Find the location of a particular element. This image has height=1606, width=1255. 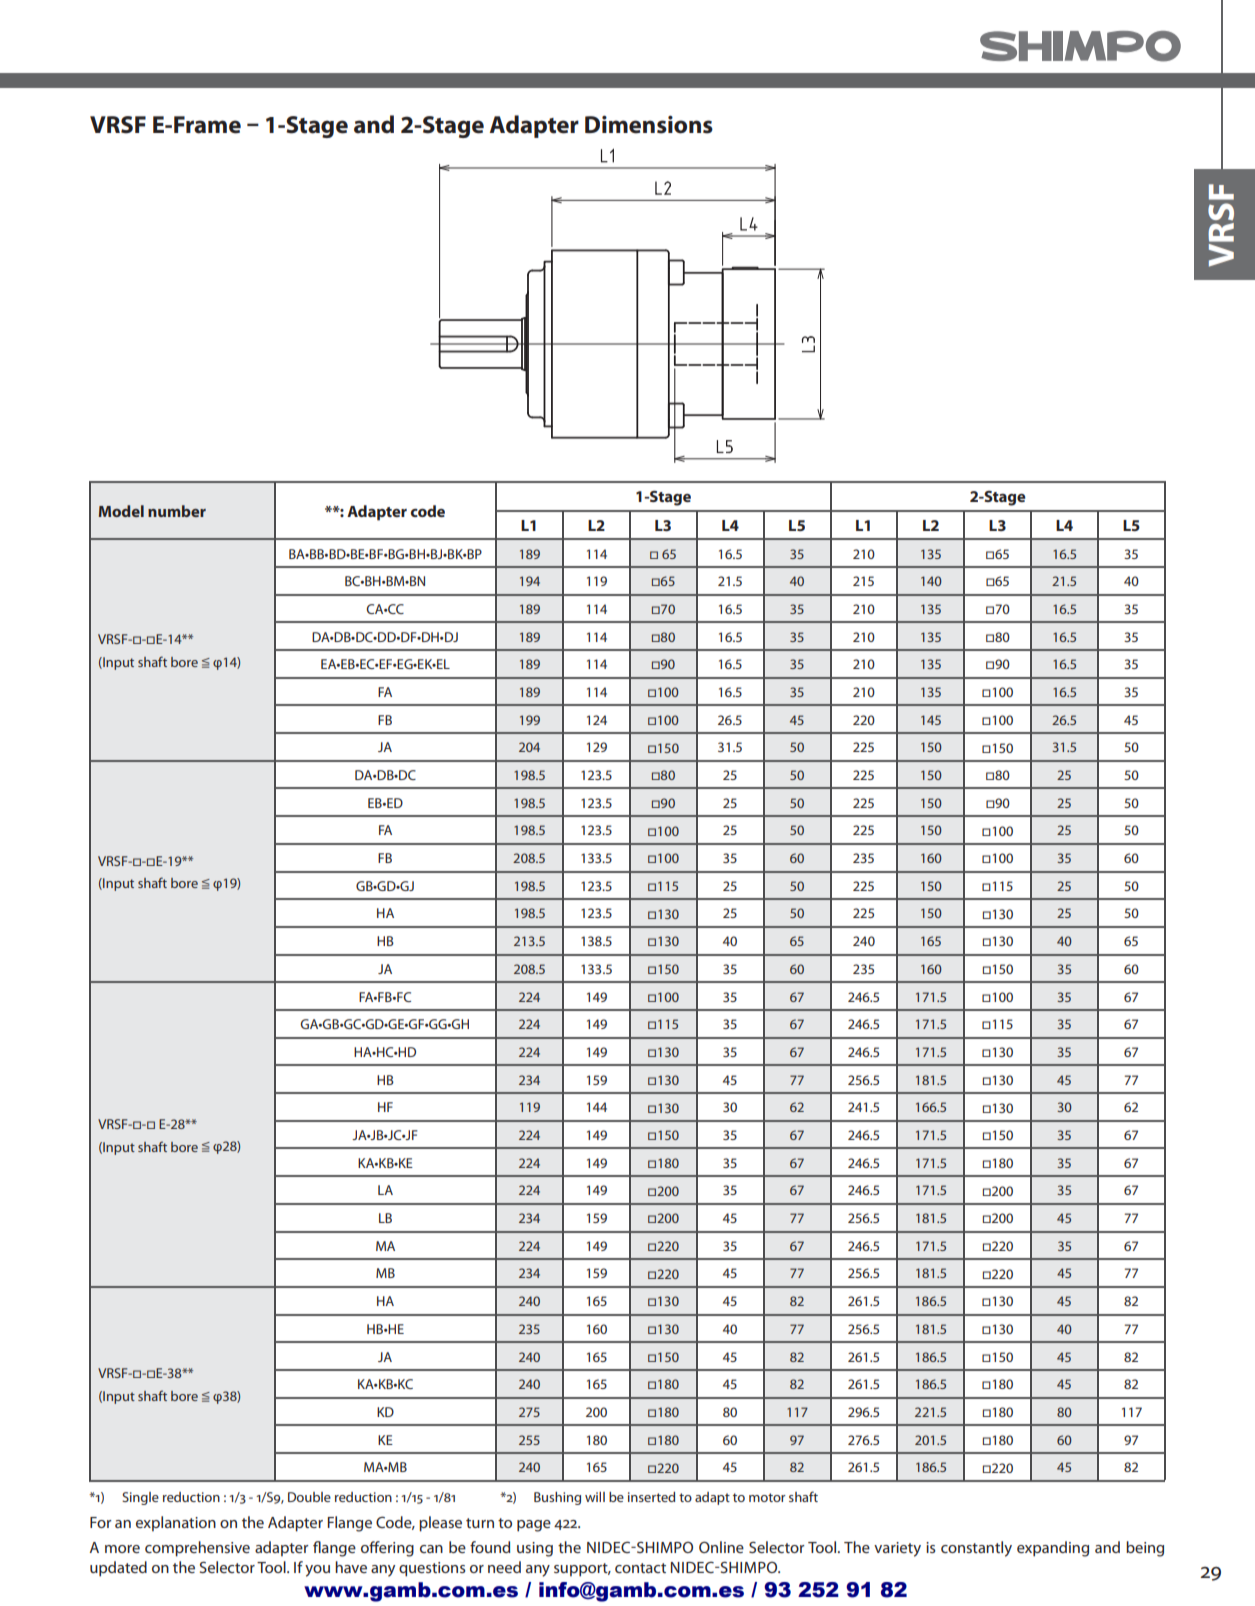

comprehensive is located at coordinates (197, 1549).
